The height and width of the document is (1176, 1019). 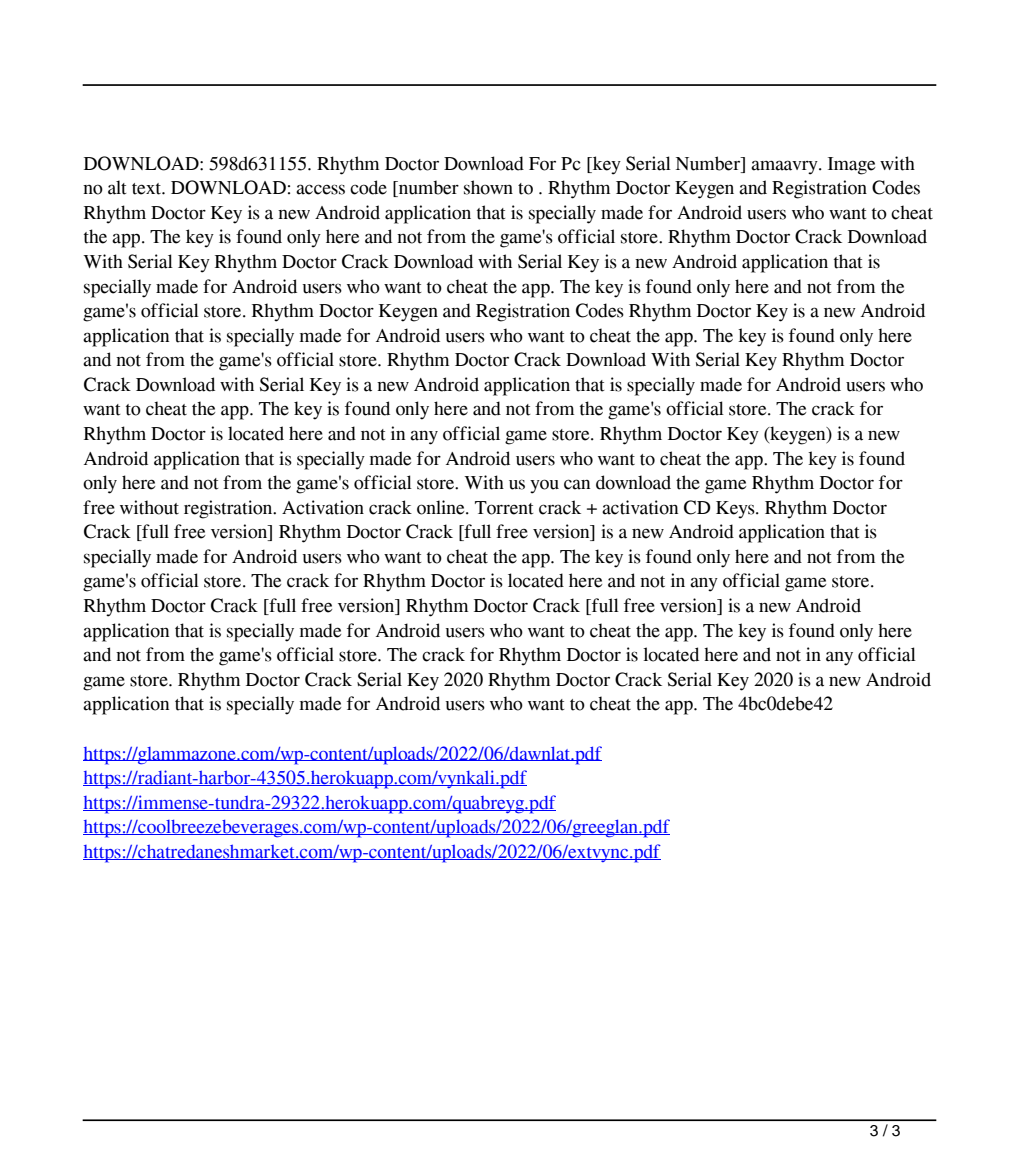 What do you see at coordinates (544, 486) in the document?
I see `you` at bounding box center [544, 486].
